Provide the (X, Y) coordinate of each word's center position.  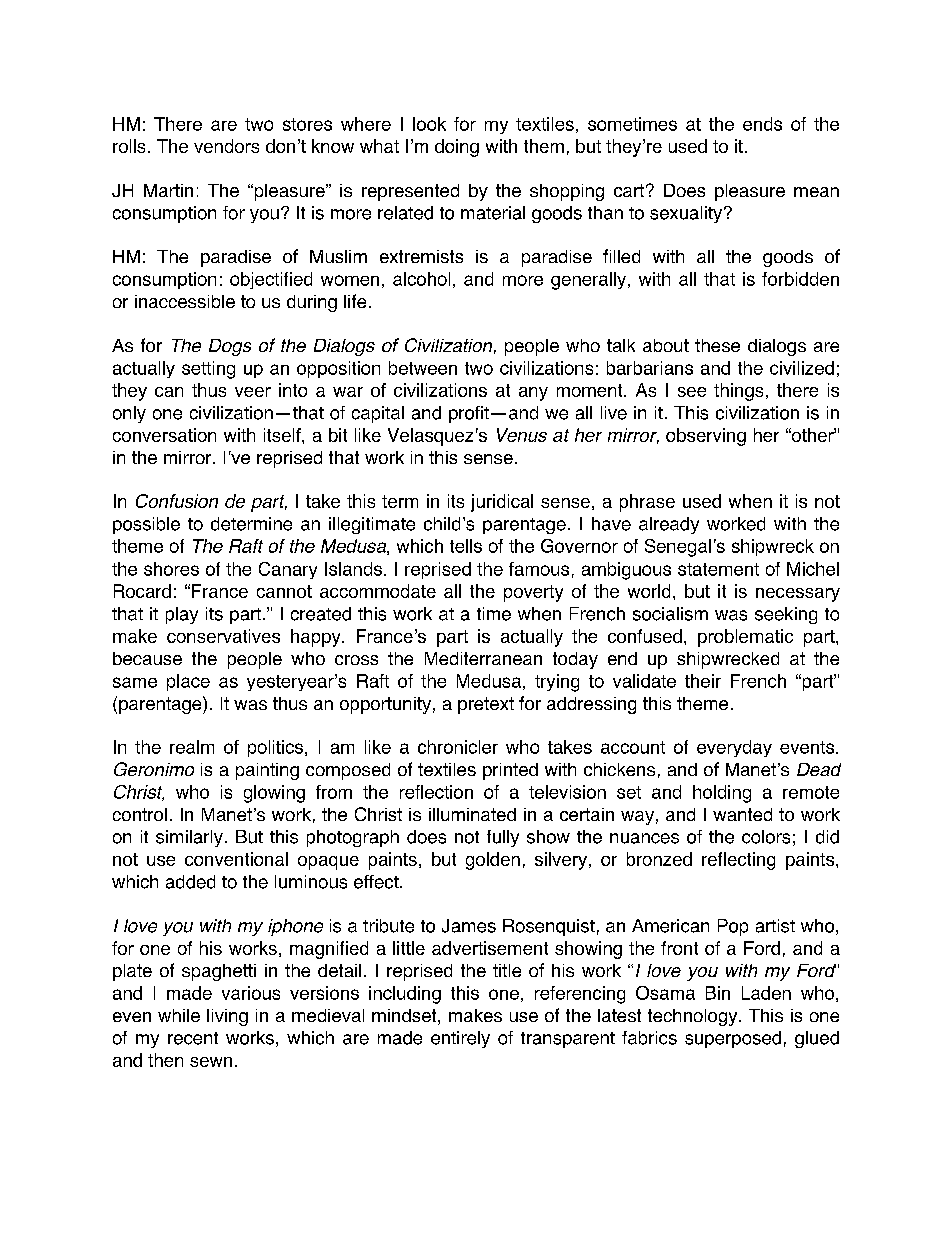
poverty (533, 593)
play (182, 615)
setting (208, 370)
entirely (460, 1039)
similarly (189, 838)
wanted (742, 814)
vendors (226, 146)
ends (762, 124)
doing (457, 148)
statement (718, 569)
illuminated (472, 814)
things (738, 392)
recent (193, 1038)
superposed (733, 1039)
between (423, 368)
